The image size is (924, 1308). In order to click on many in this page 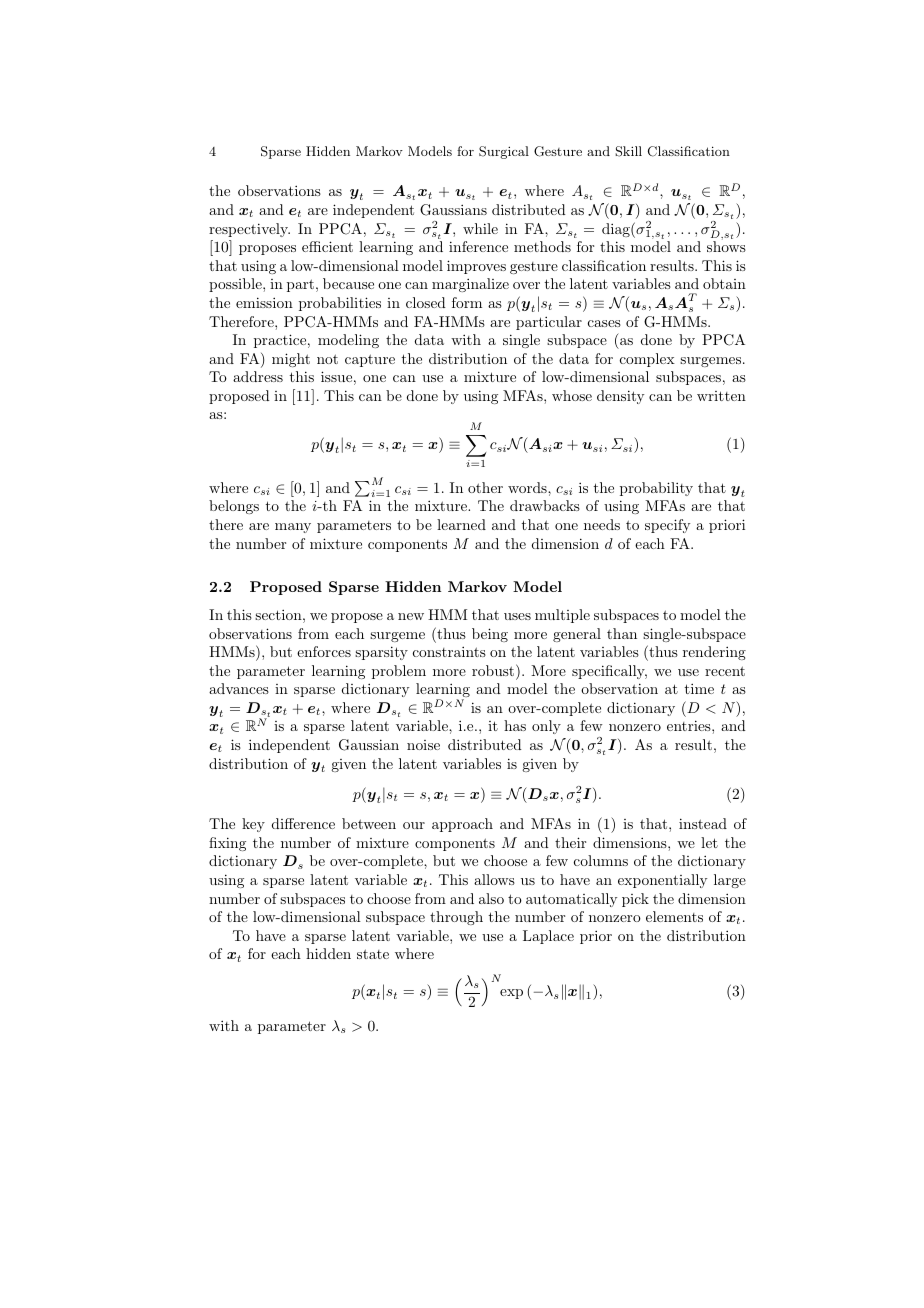, I will do `click(293, 528)`.
